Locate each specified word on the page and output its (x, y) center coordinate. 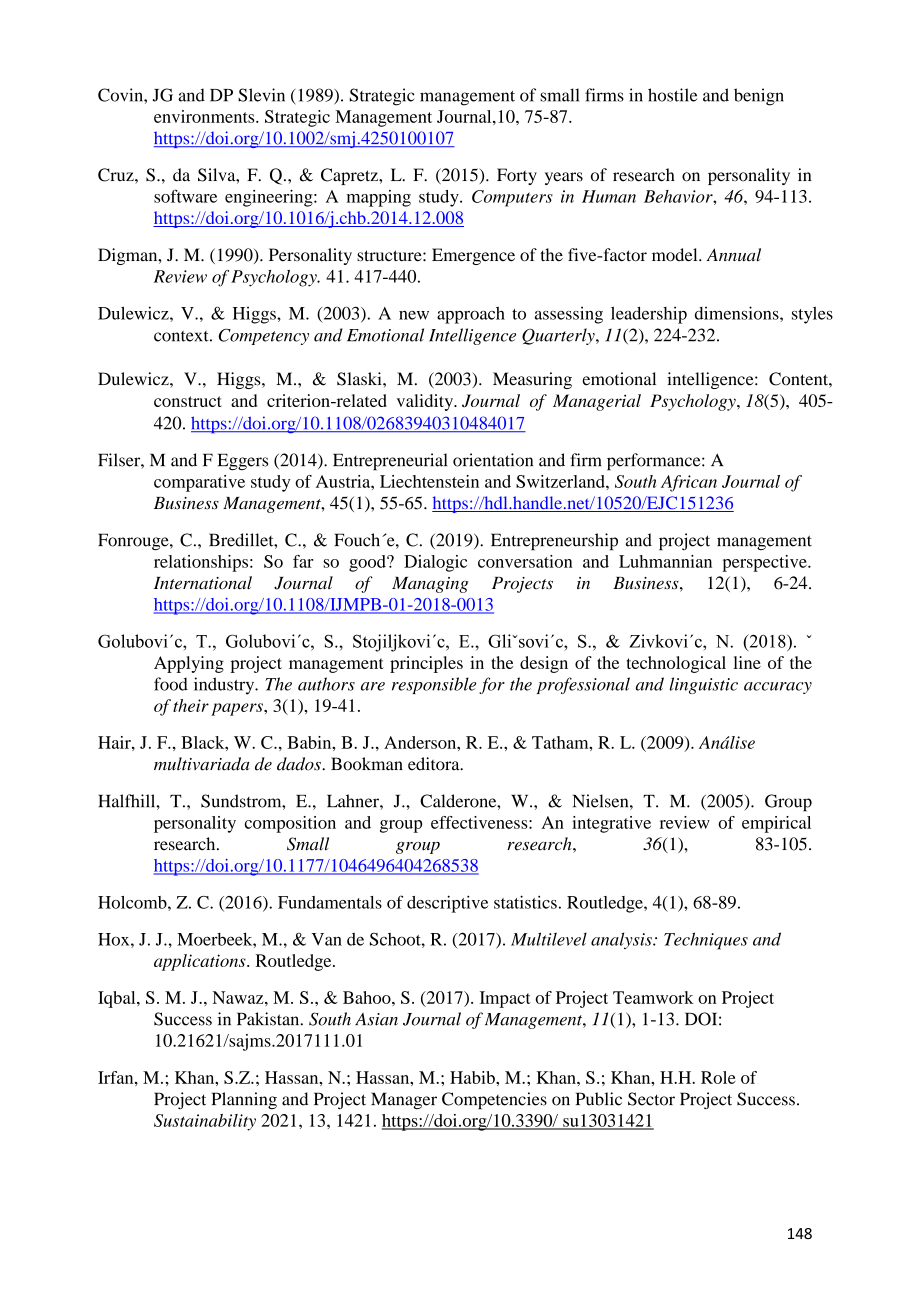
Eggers (243, 462)
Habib (473, 1077)
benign (759, 97)
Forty (517, 176)
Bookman (367, 764)
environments (205, 116)
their (191, 705)
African (689, 483)
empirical (776, 824)
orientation (493, 460)
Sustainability (205, 1122)
